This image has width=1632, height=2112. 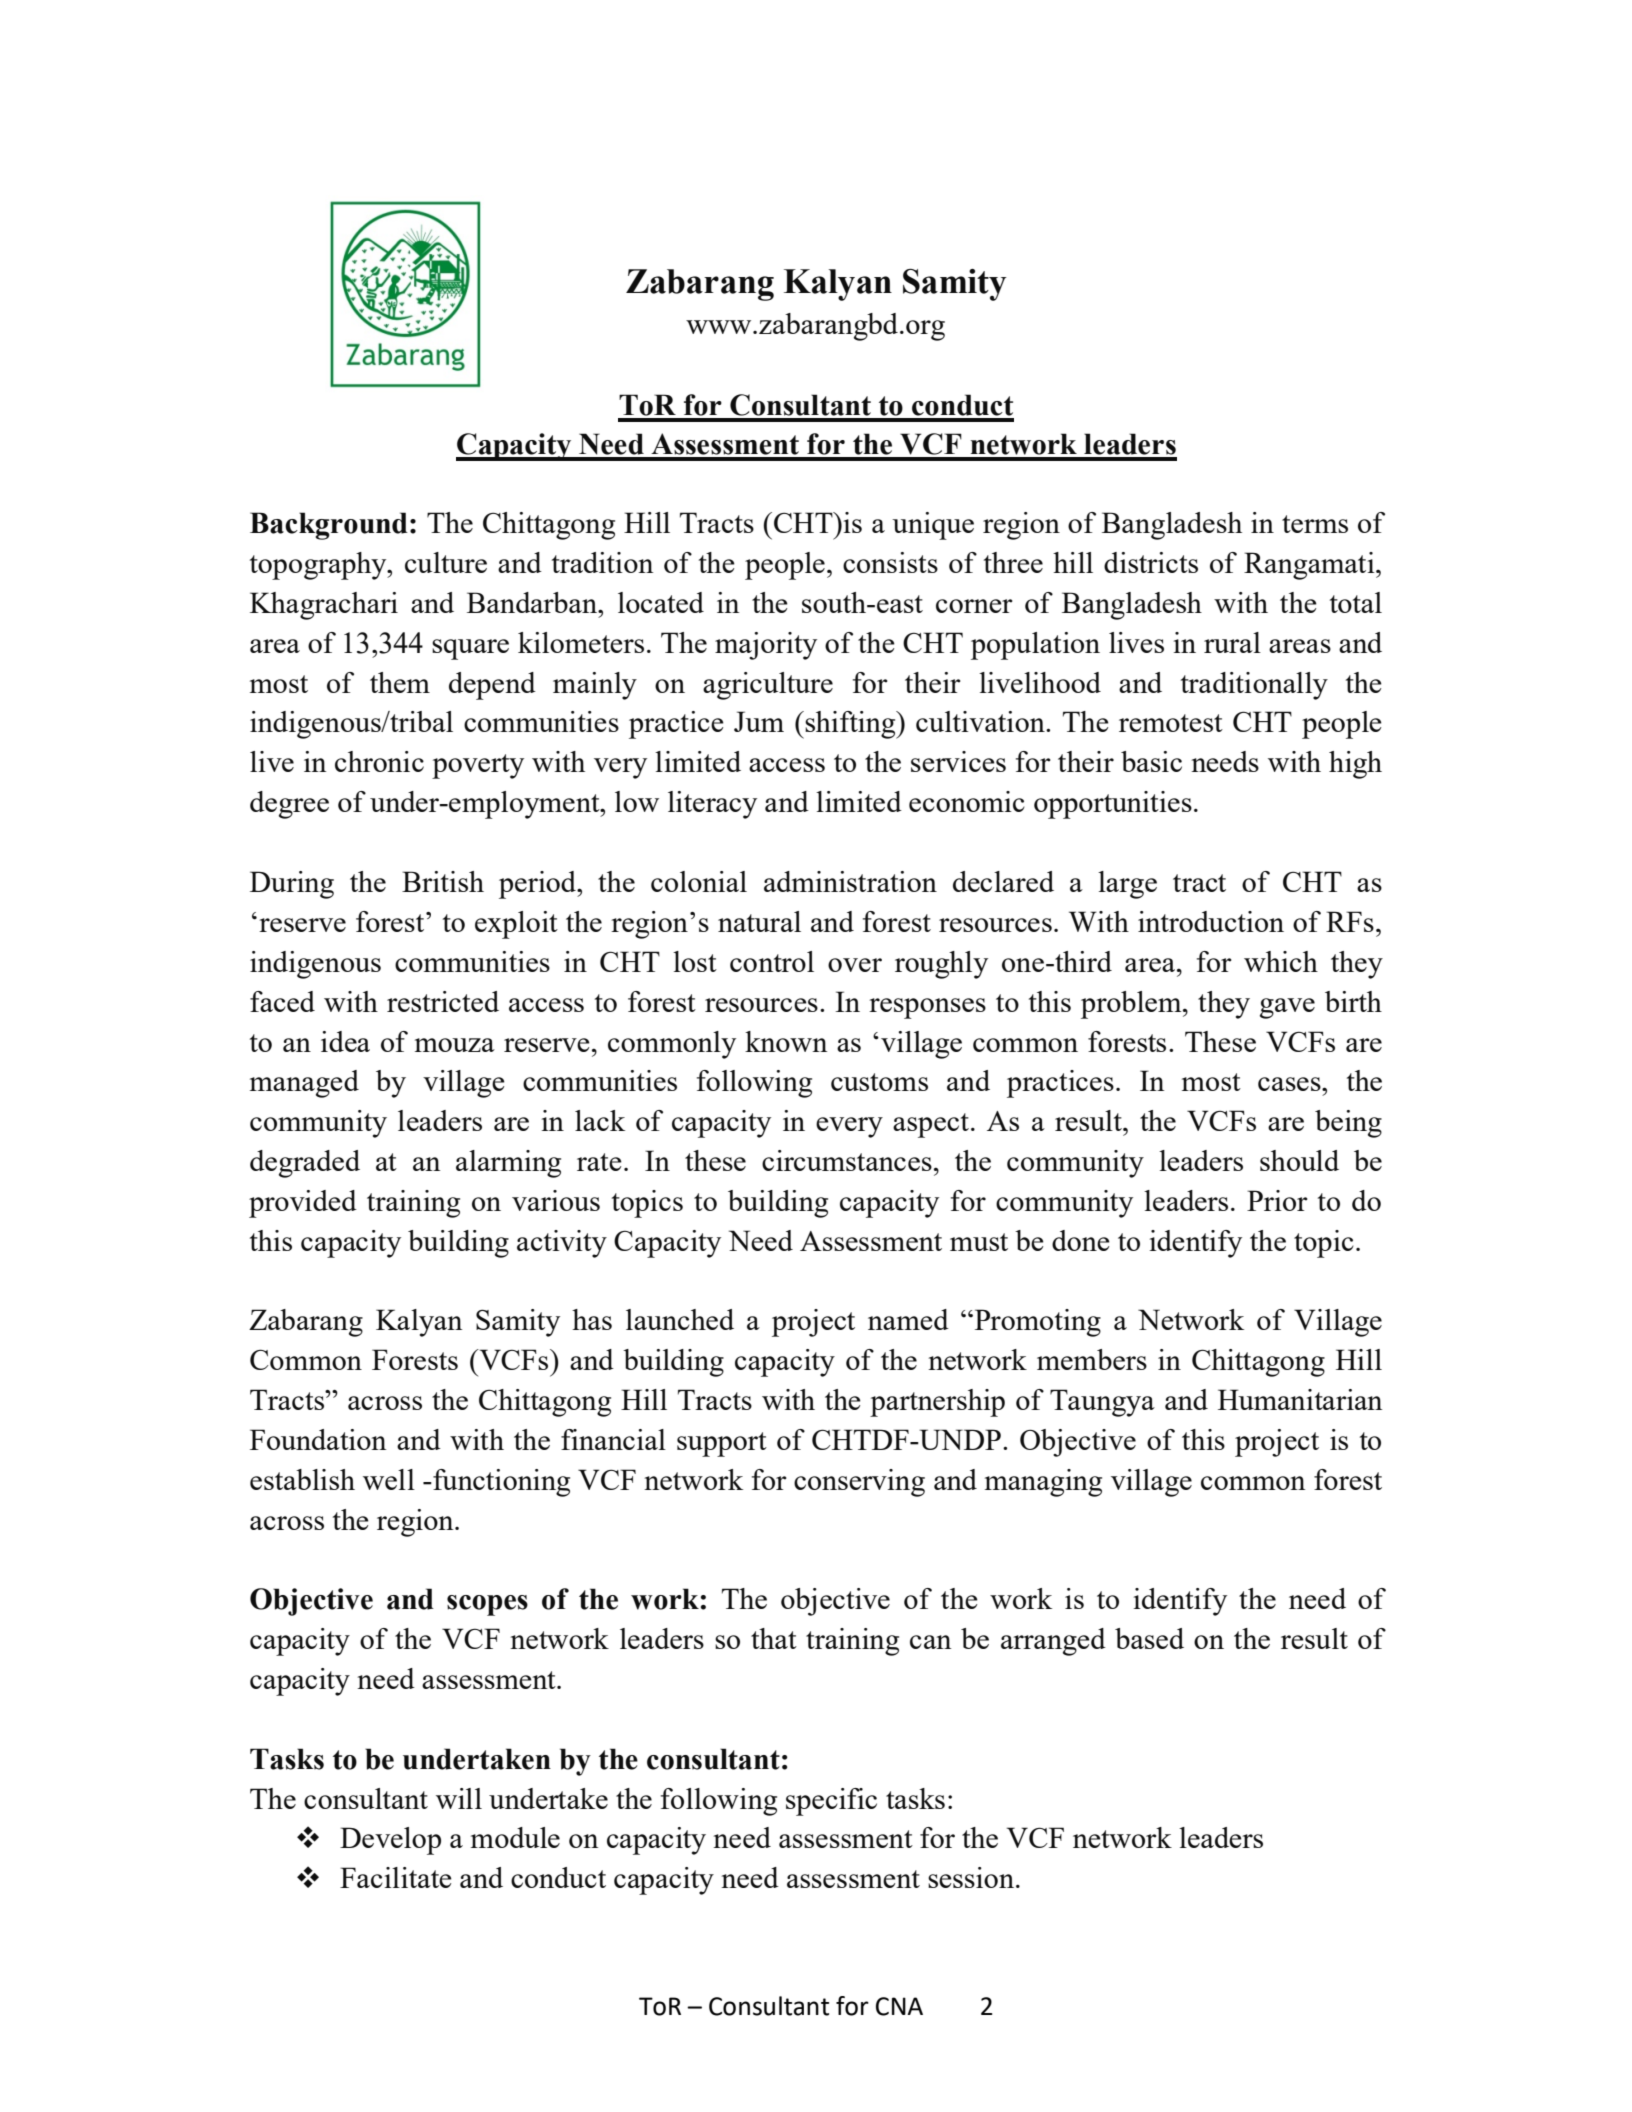 I want to click on session, so click(x=972, y=1877).
